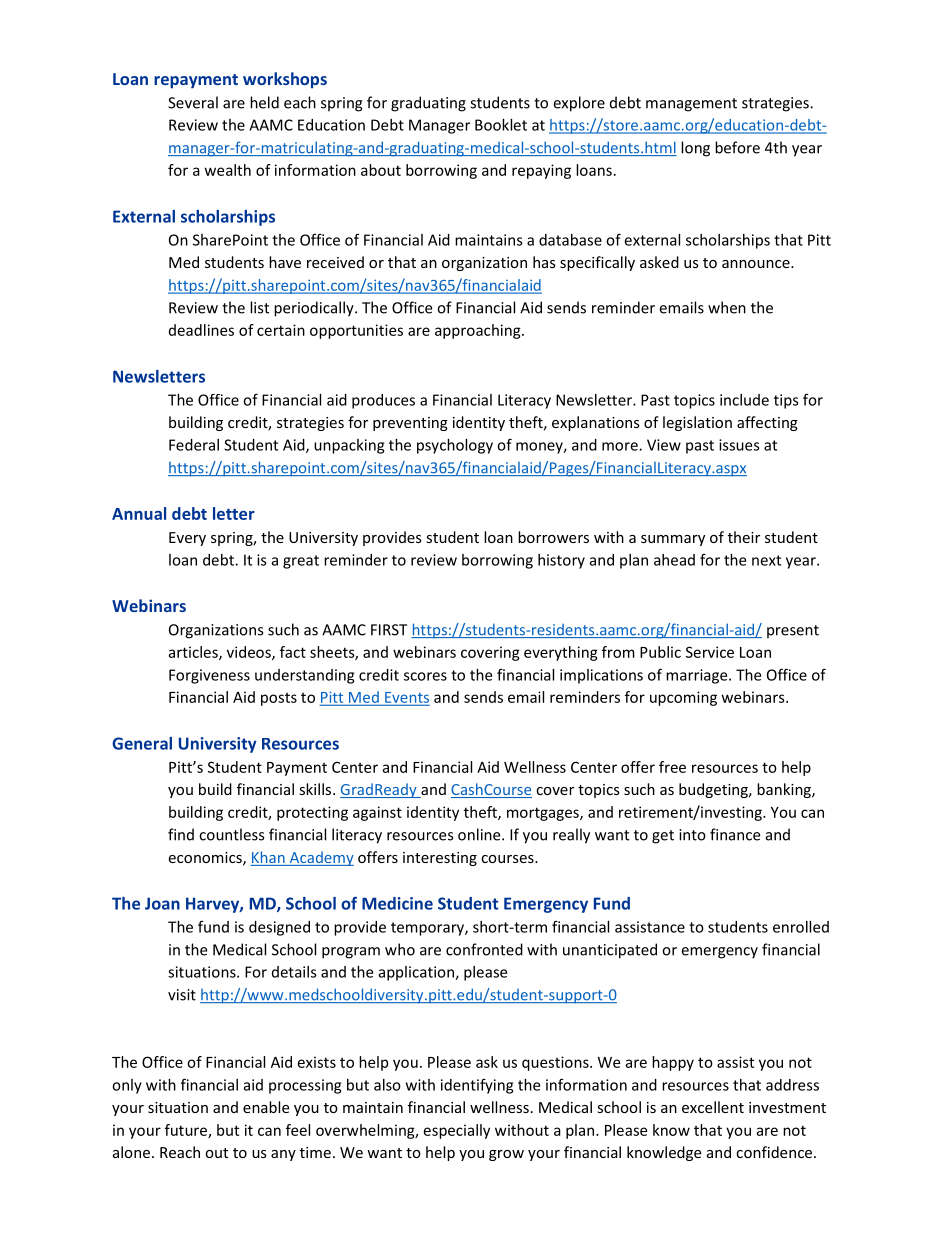 This document has width=952, height=1233. I want to click on enable, so click(266, 1107).
